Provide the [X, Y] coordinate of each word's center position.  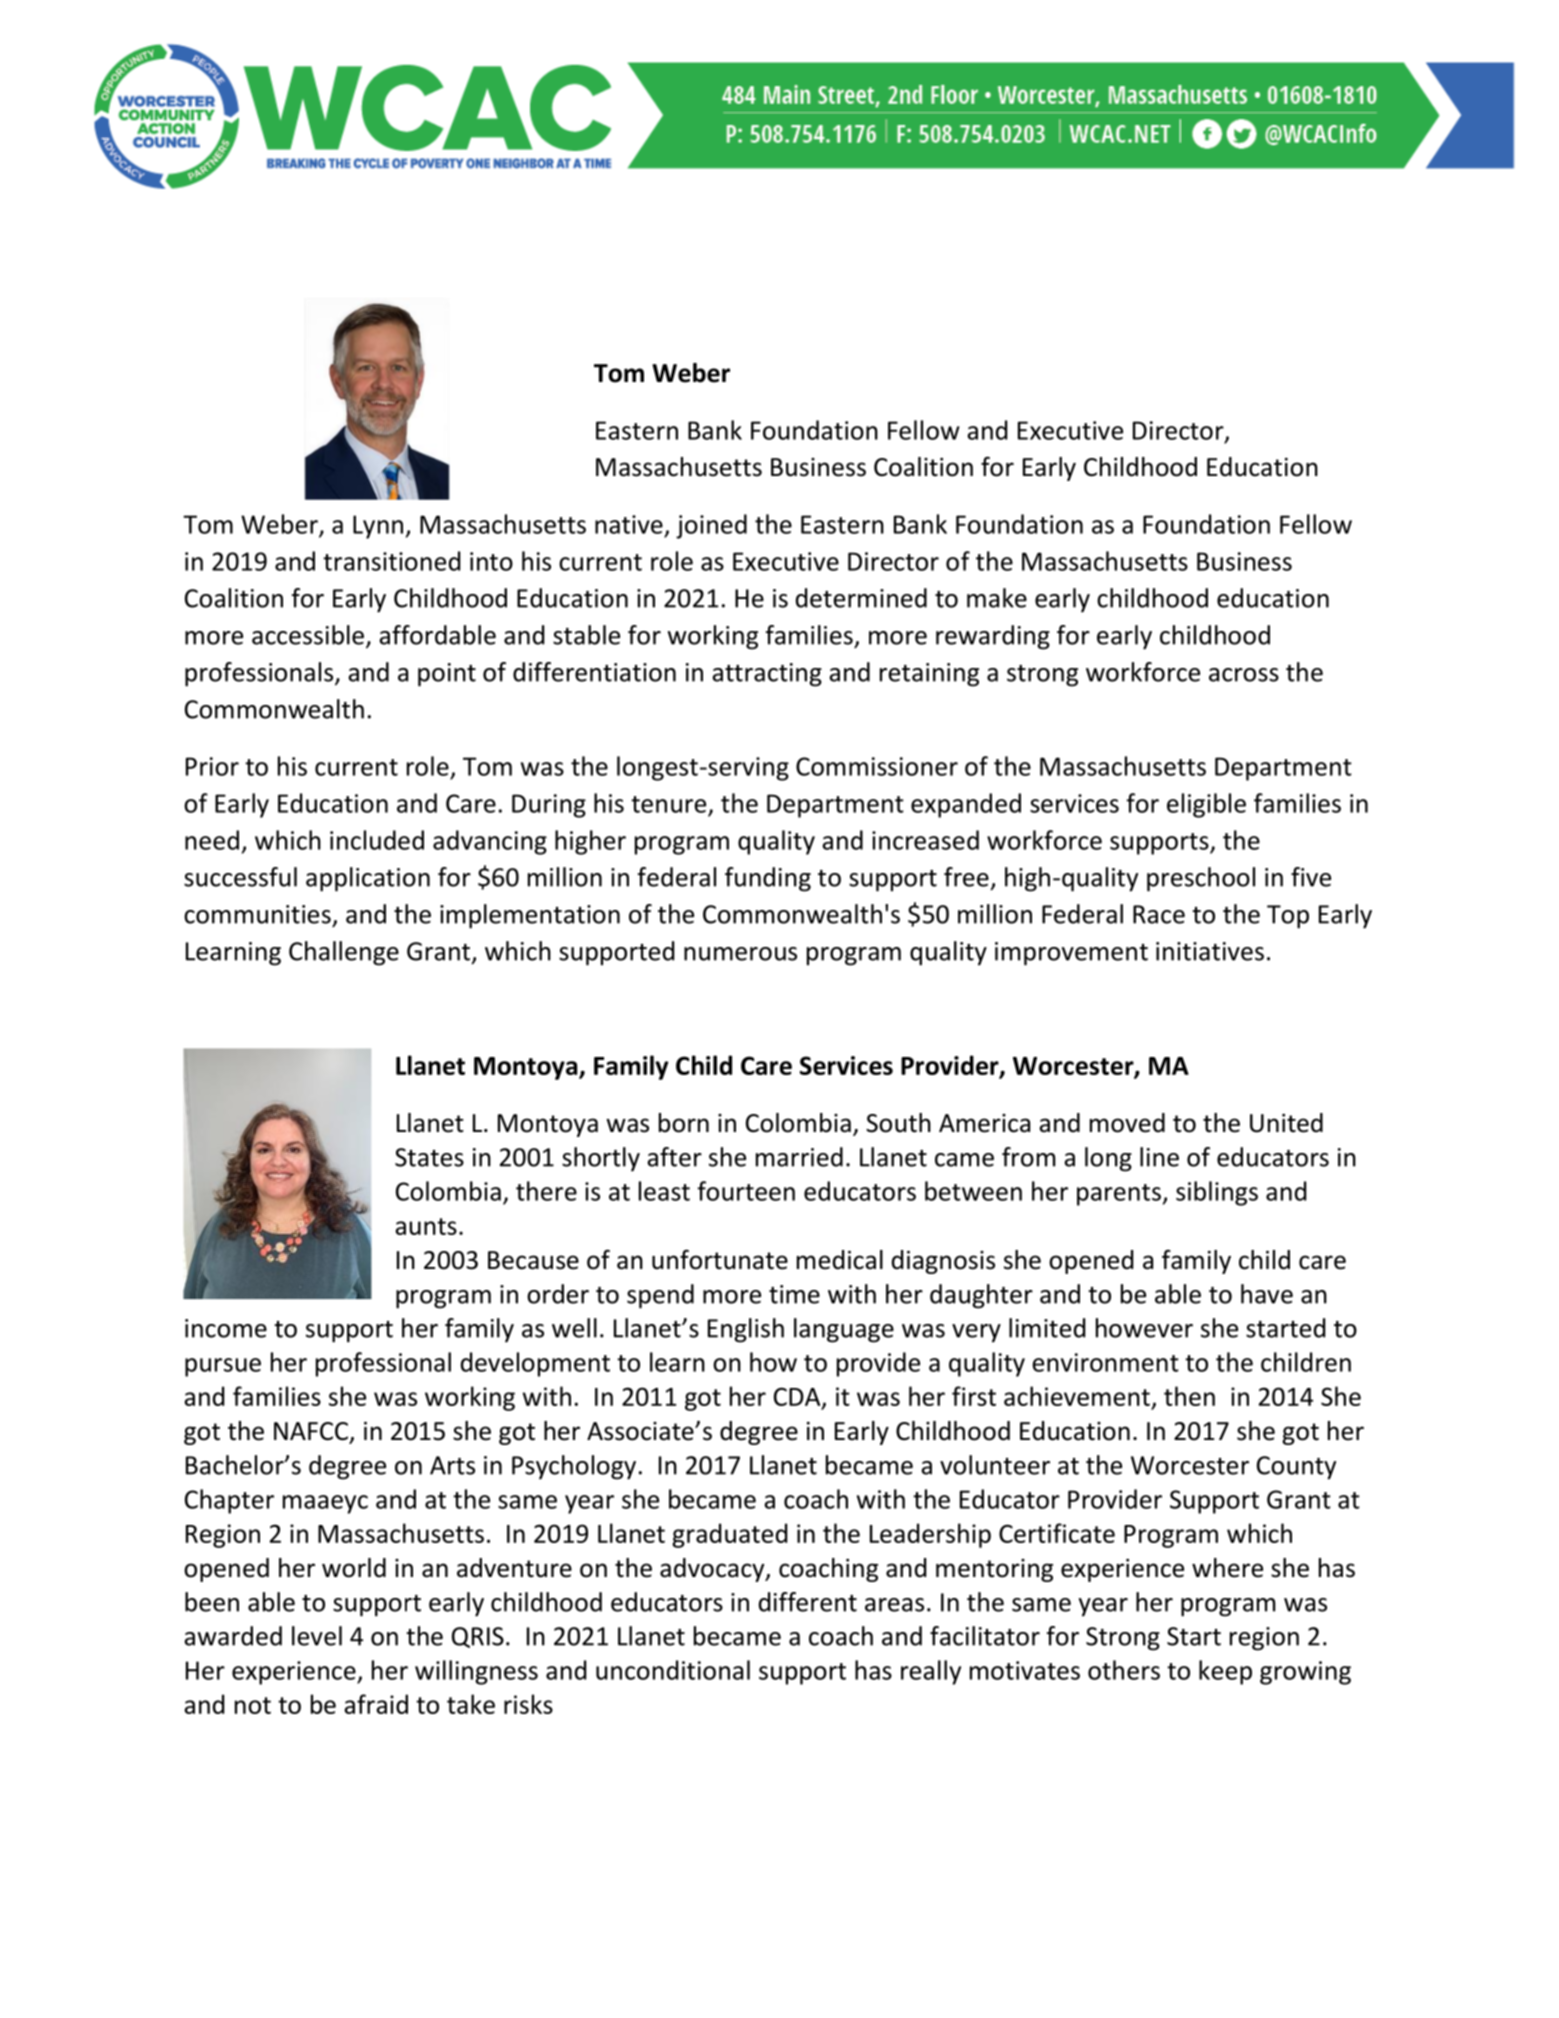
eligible [1206, 805]
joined [711, 526]
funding [768, 879]
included [377, 840]
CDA [798, 1397]
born [684, 1123]
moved [1127, 1123]
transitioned [391, 561]
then [1189, 1396]
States [429, 1157]
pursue [223, 1367]
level [317, 1636]
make [997, 598]
